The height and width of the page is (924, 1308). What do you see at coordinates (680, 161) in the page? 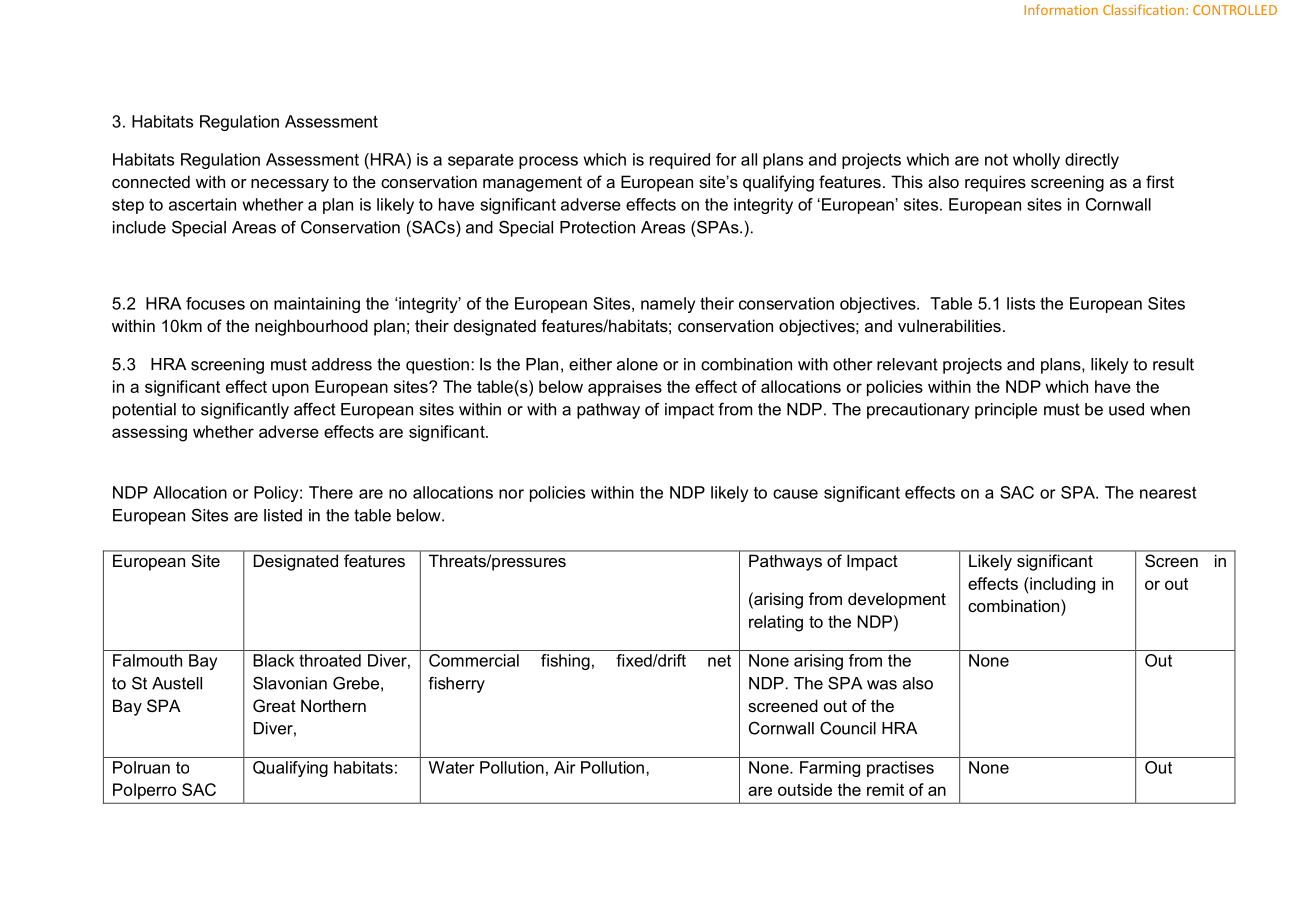
I see `required` at bounding box center [680, 161].
